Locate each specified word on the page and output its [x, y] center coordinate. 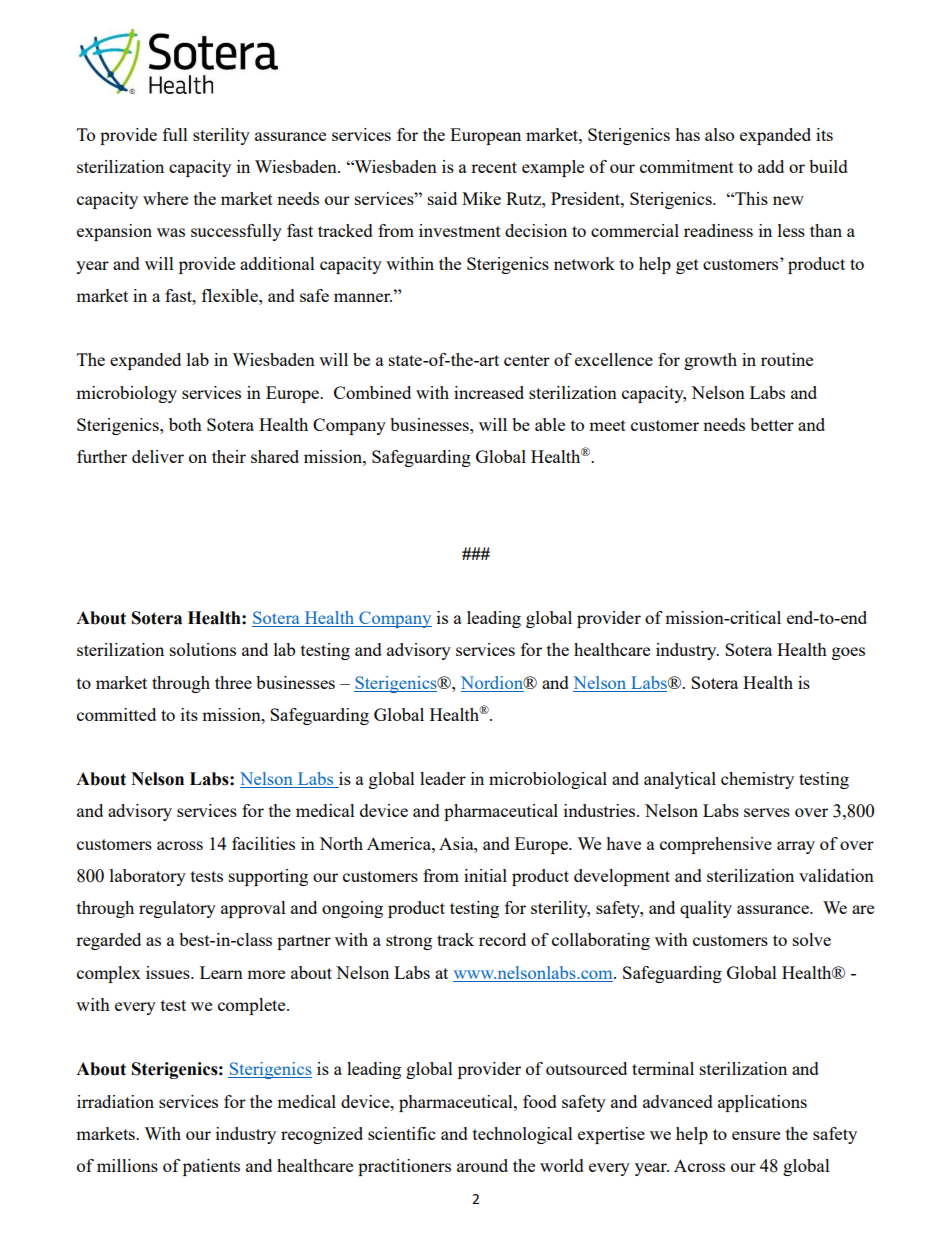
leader [443, 778]
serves [767, 812]
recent [494, 167]
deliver [158, 456]
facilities [263, 843]
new [788, 200]
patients [211, 1167]
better [772, 424]
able [550, 424]
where [165, 198]
